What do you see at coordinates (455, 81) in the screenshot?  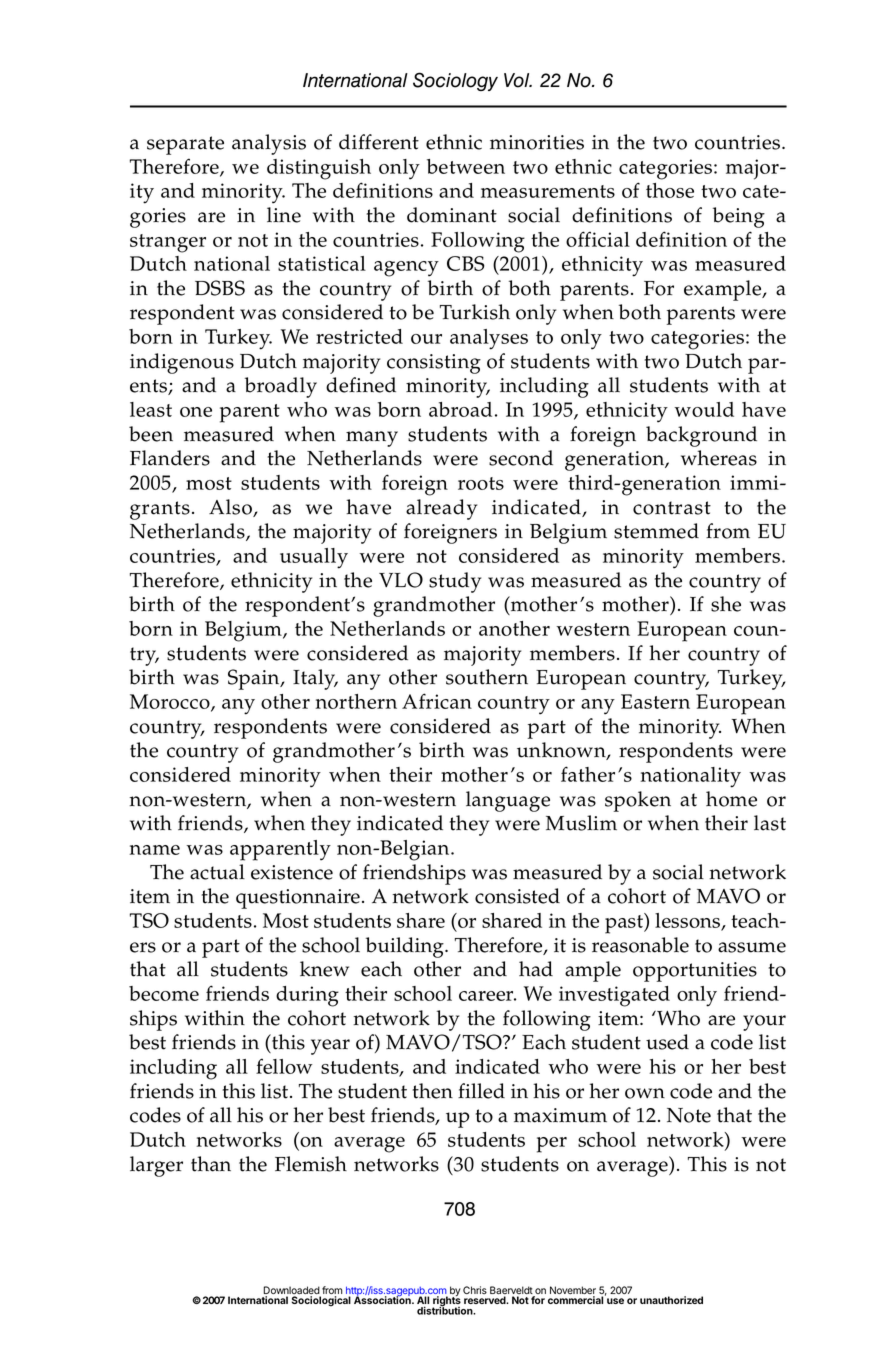 I see `Sociology` at bounding box center [455, 81].
